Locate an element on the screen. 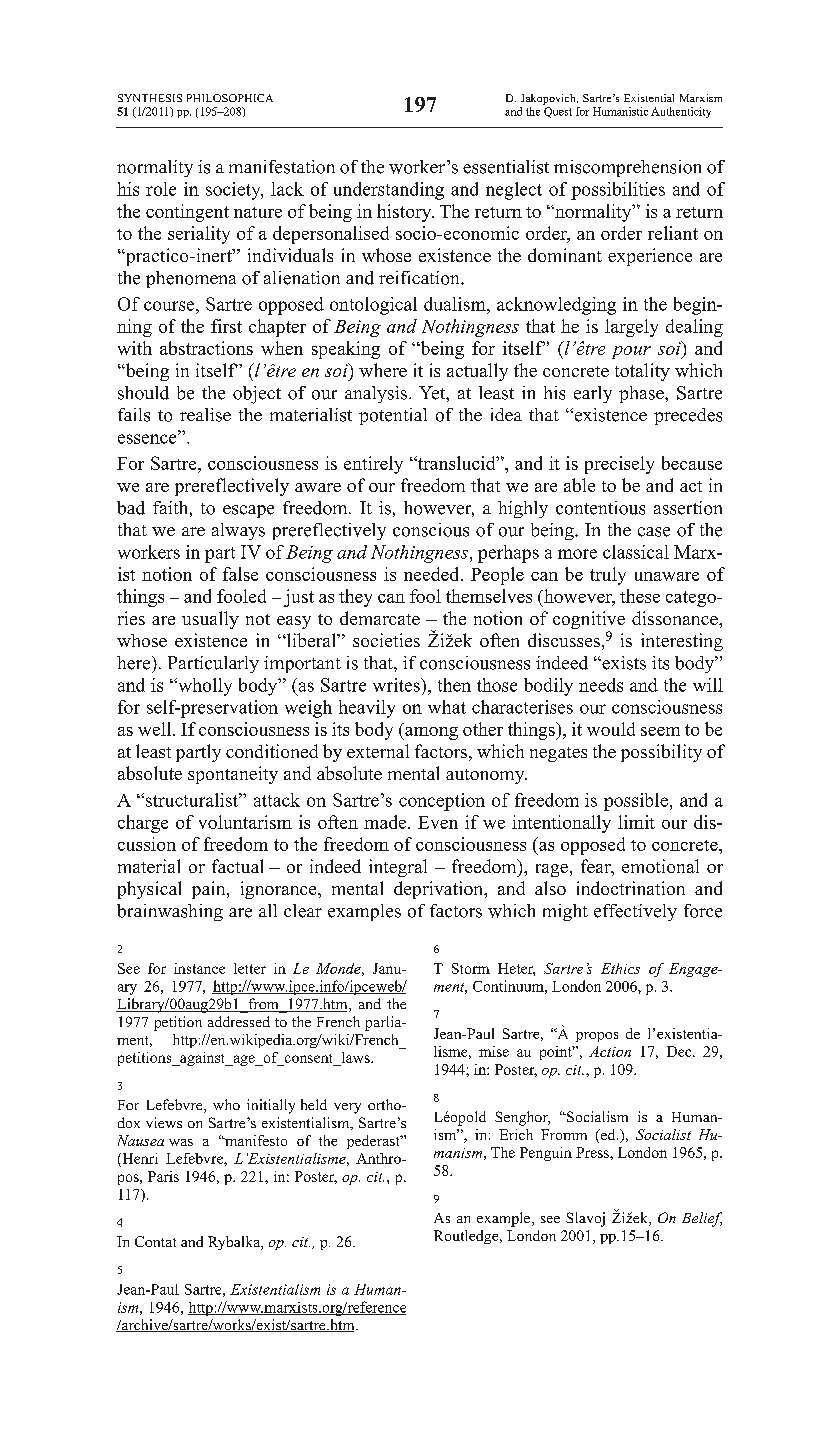  understanding is located at coordinates (389, 191).
